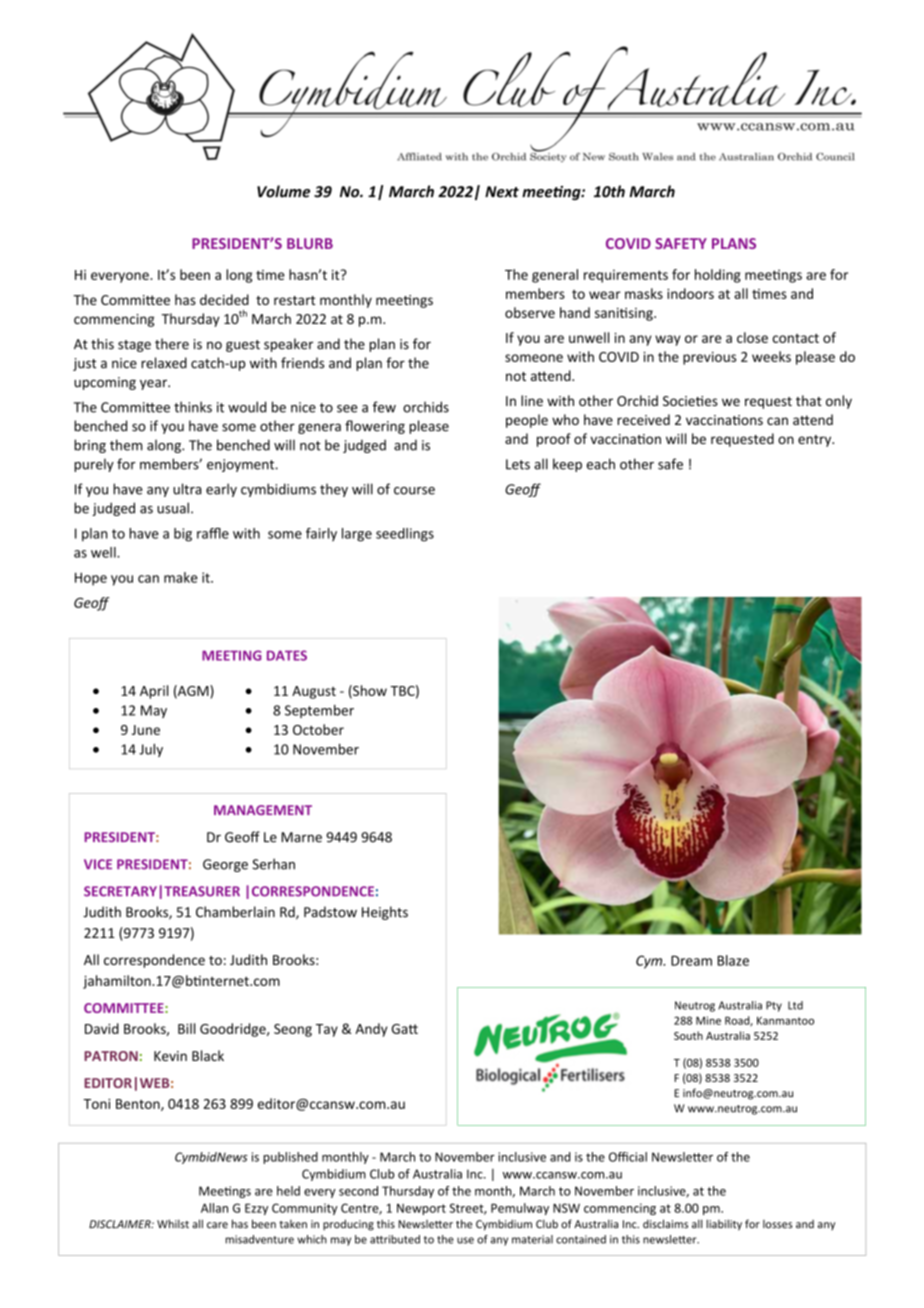 The image size is (924, 1308). What do you see at coordinates (187, 489) in the document?
I see `ultra` at bounding box center [187, 489].
